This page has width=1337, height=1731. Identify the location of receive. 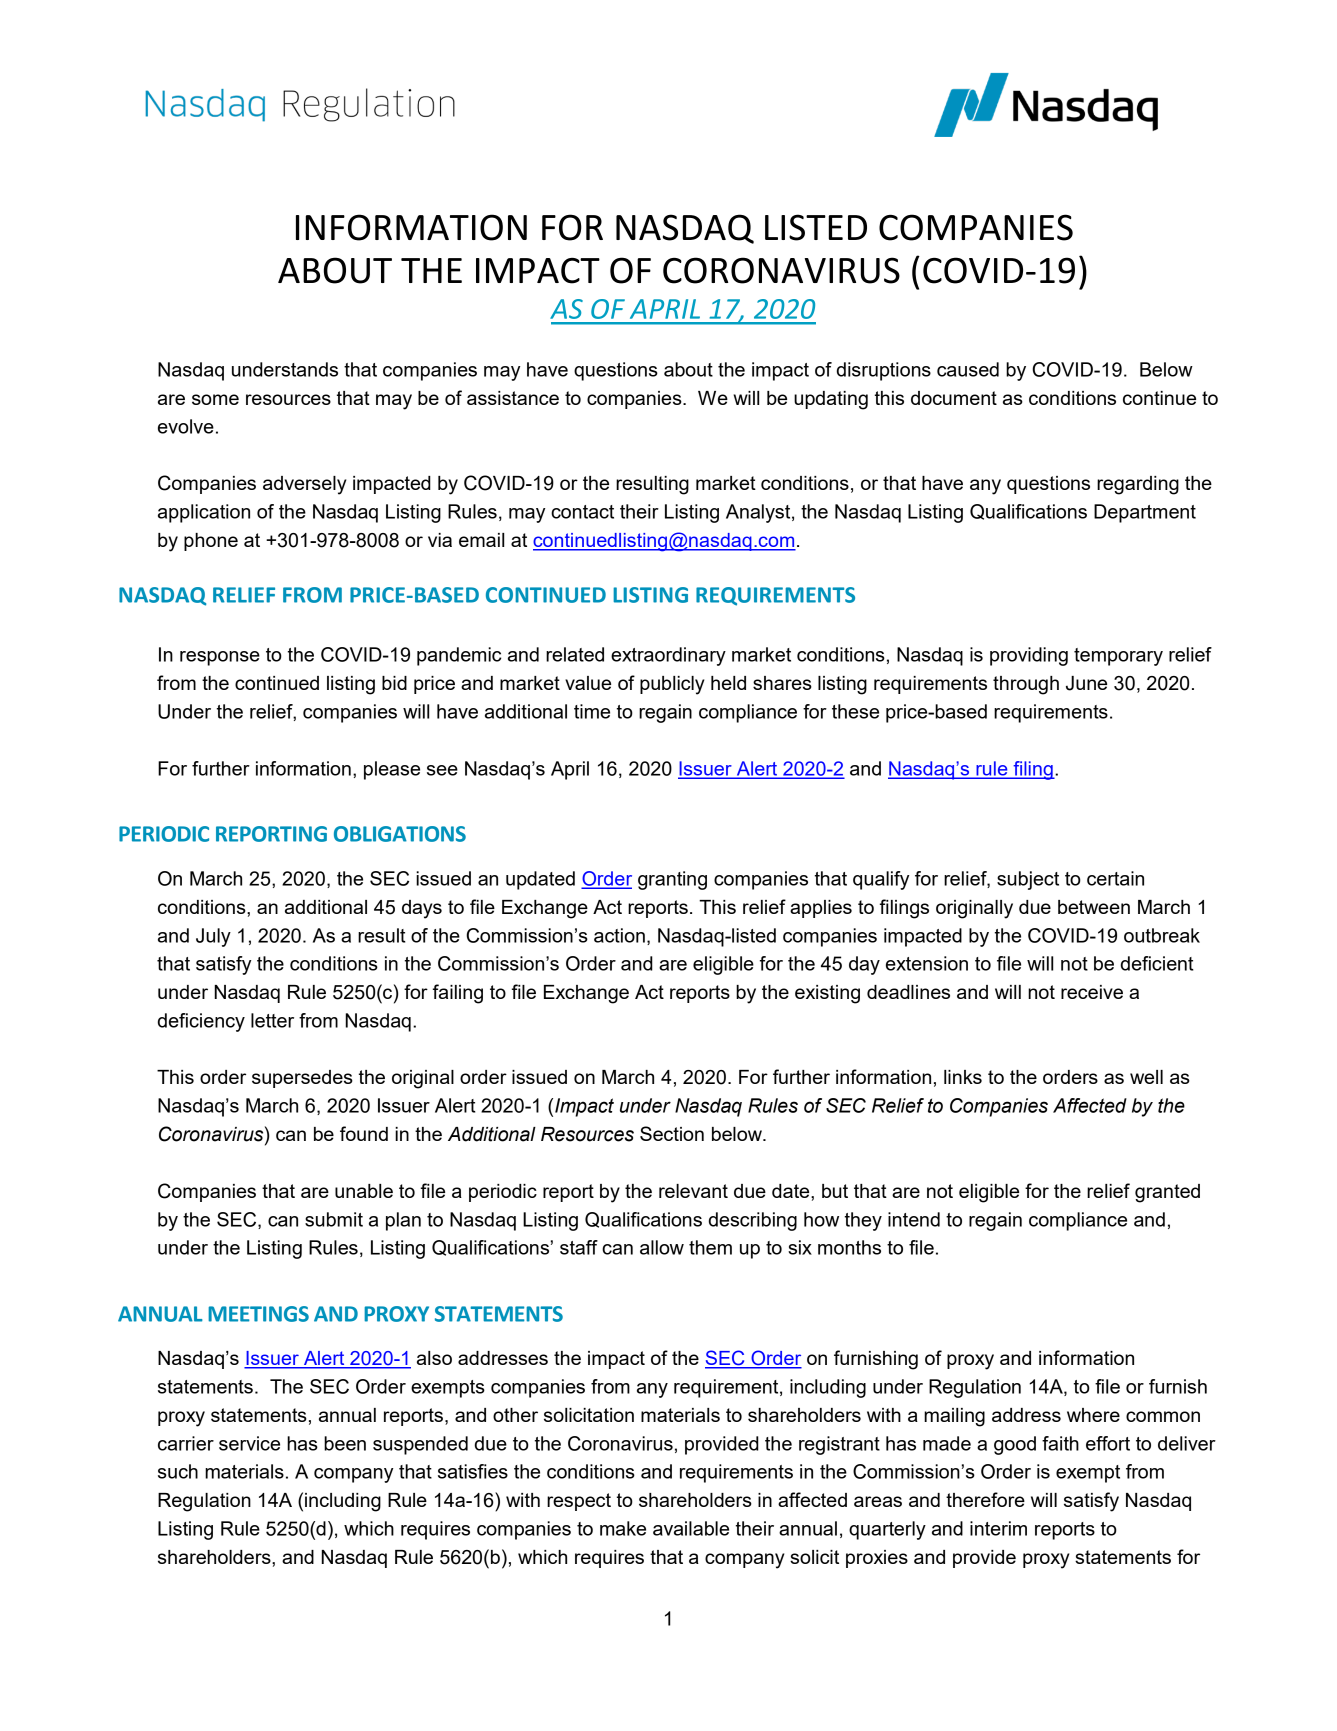
(1092, 992).
